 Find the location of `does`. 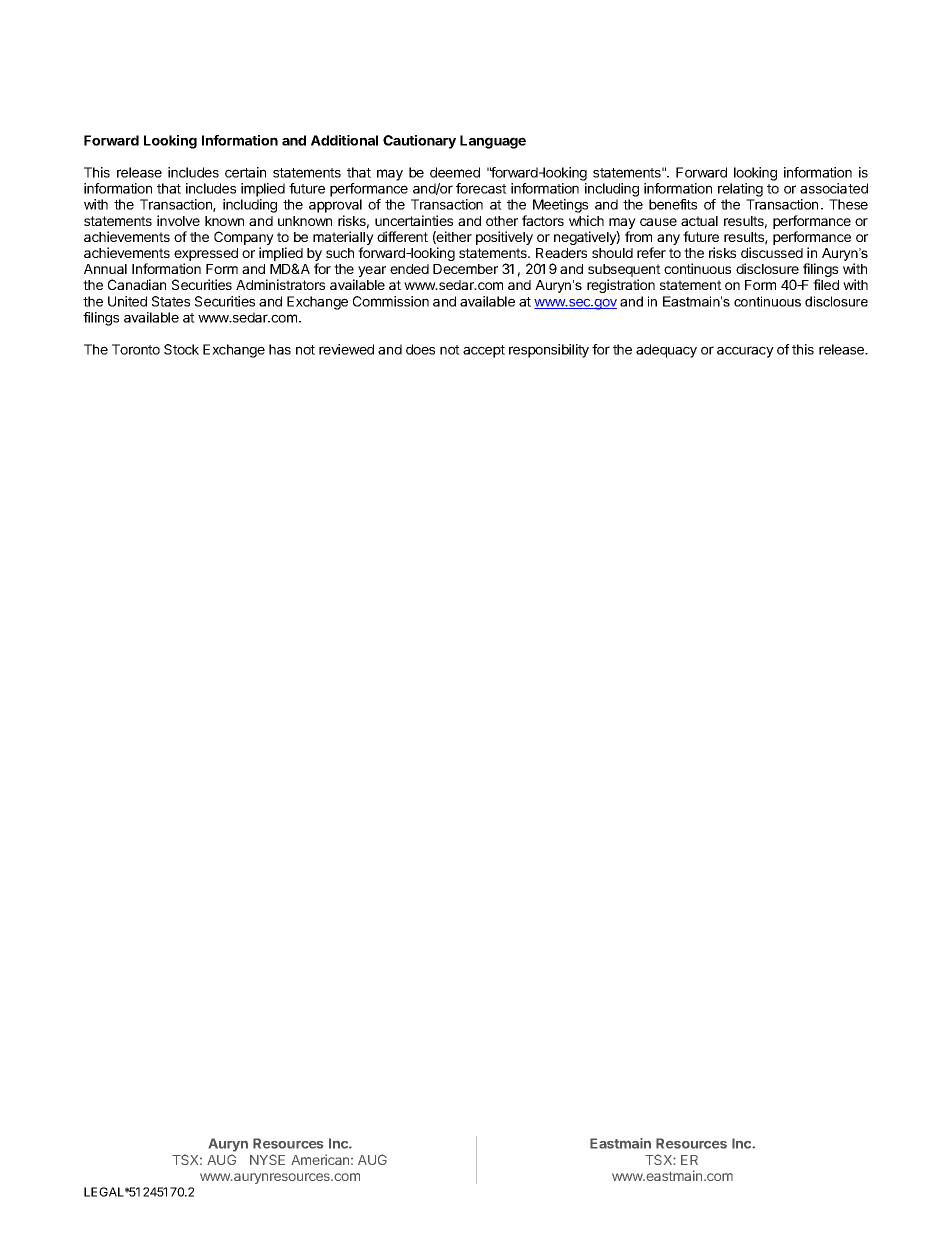

does is located at coordinates (420, 349).
